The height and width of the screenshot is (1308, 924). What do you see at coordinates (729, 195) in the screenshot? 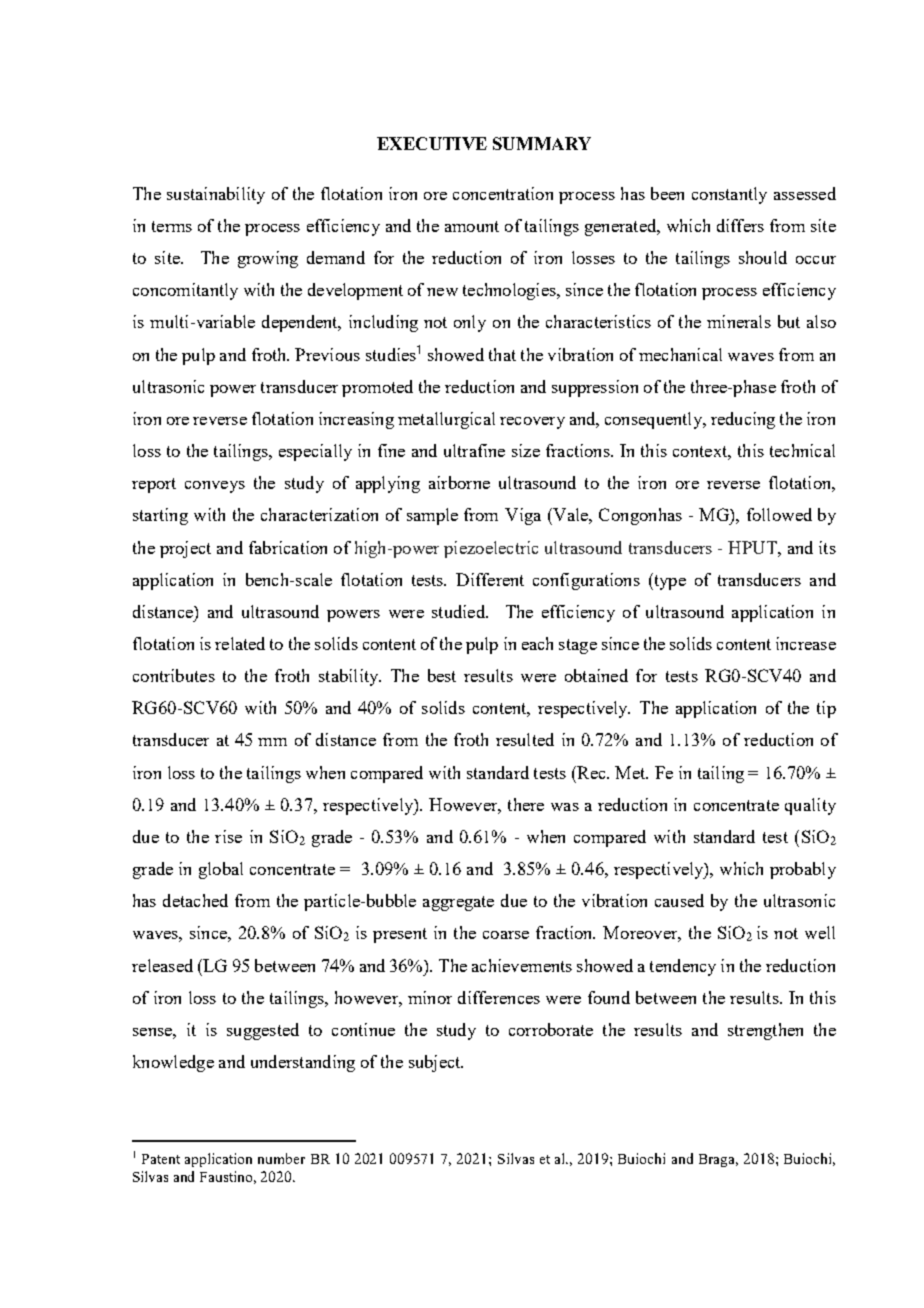
I see `constantly` at bounding box center [729, 195].
